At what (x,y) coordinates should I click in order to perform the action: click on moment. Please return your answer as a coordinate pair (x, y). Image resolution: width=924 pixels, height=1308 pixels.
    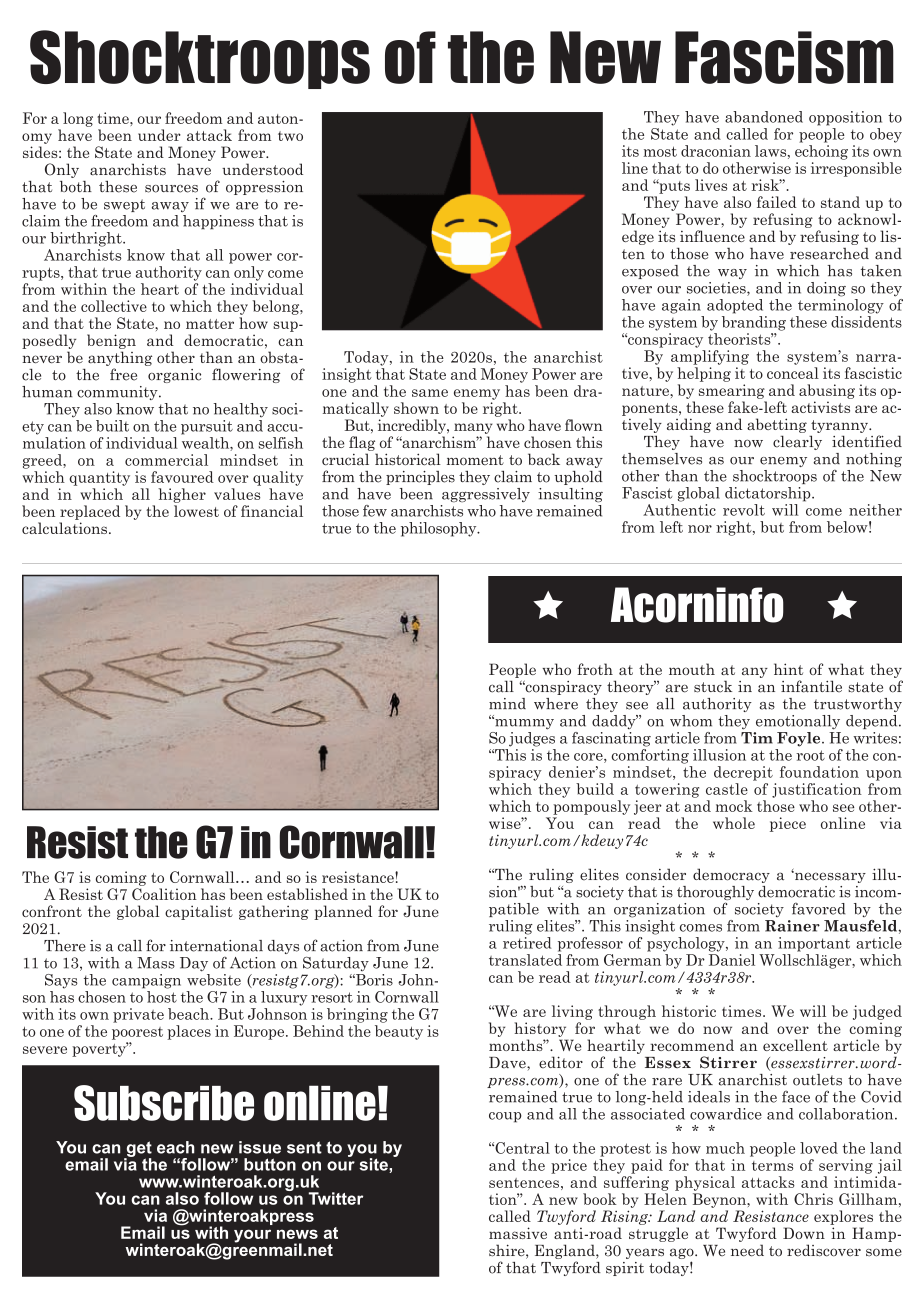
    Looking at the image, I should click on (475, 460).
